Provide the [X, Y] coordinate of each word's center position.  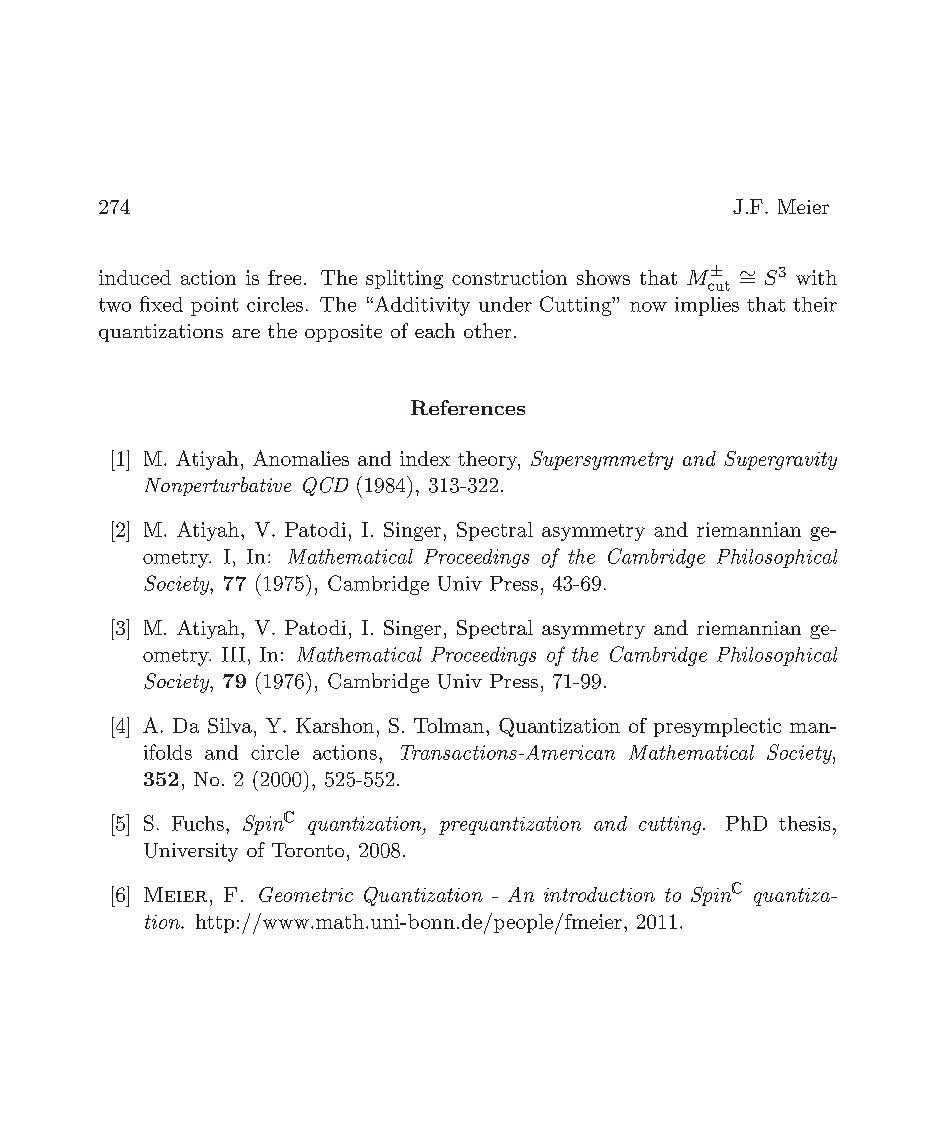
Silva [230, 725]
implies [707, 306]
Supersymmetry [602, 460]
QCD [325, 486]
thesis [804, 823]
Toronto [308, 850]
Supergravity [780, 460]
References [468, 407]
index [425, 458]
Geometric [306, 894]
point [214, 306]
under [505, 304]
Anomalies [301, 458]
